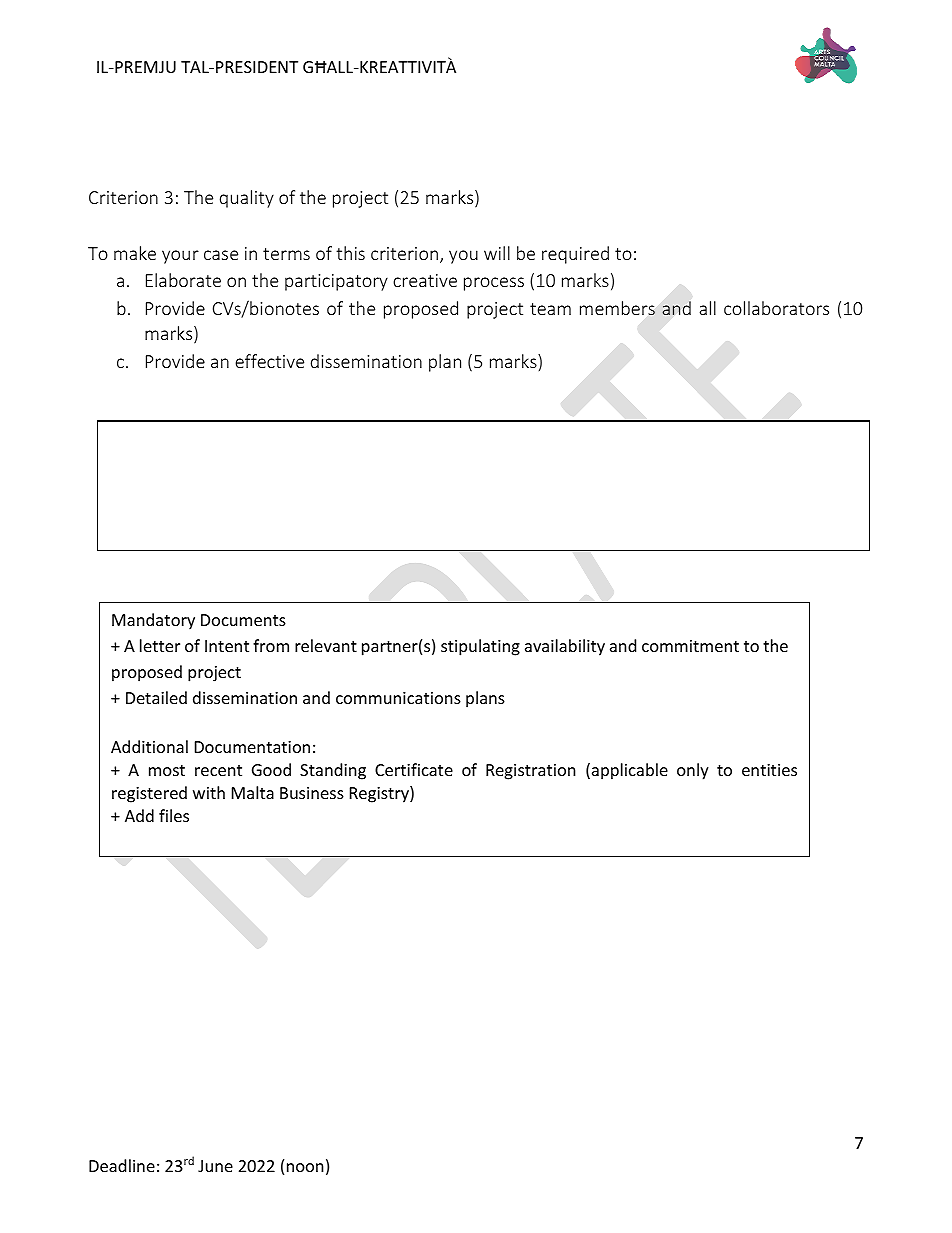 The image size is (952, 1233). I want to click on Detailed, so click(156, 697).
